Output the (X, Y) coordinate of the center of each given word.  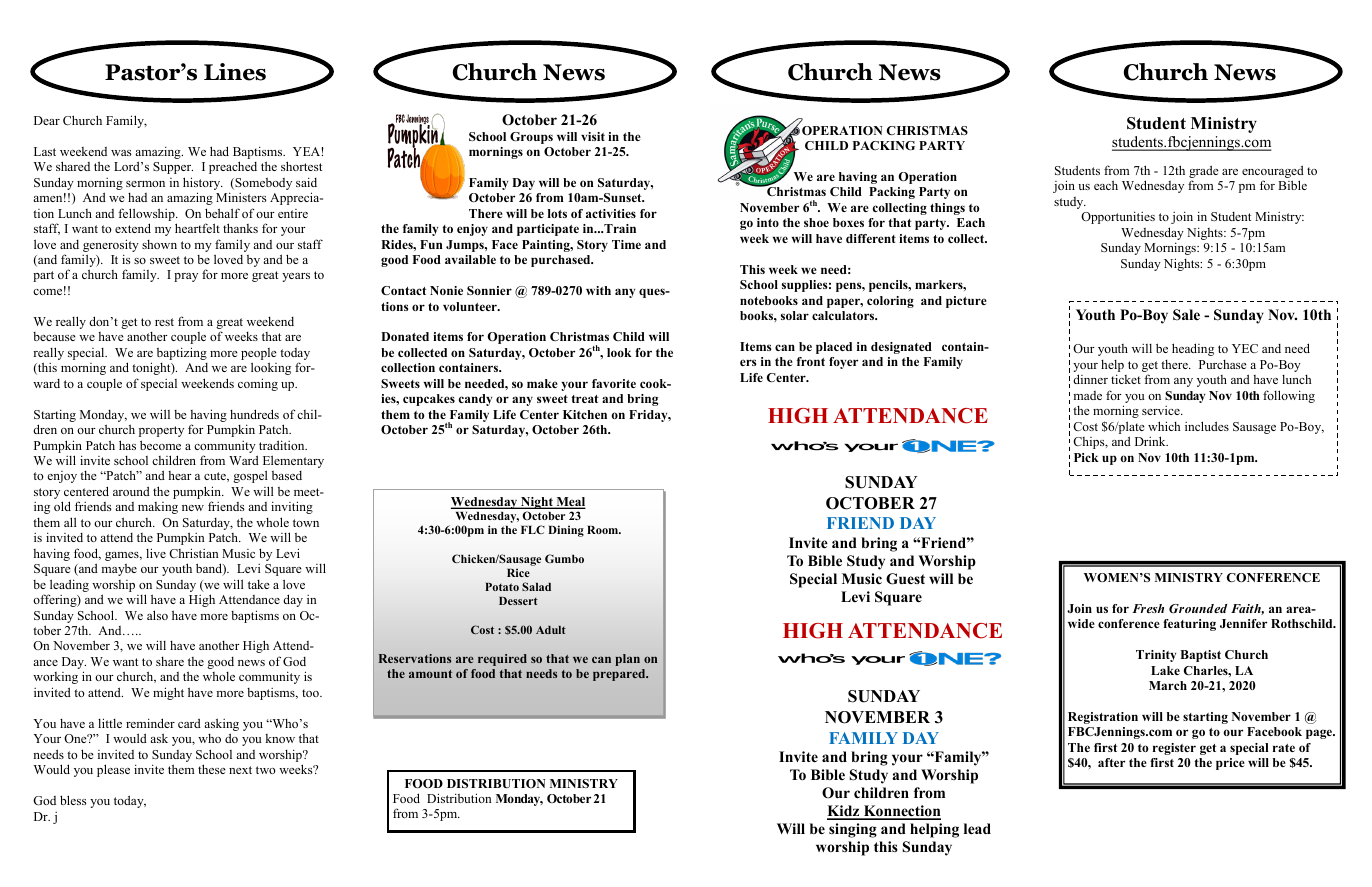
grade (1204, 173)
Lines (235, 72)
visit (593, 136)
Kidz (844, 812)
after (1111, 762)
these (212, 769)
